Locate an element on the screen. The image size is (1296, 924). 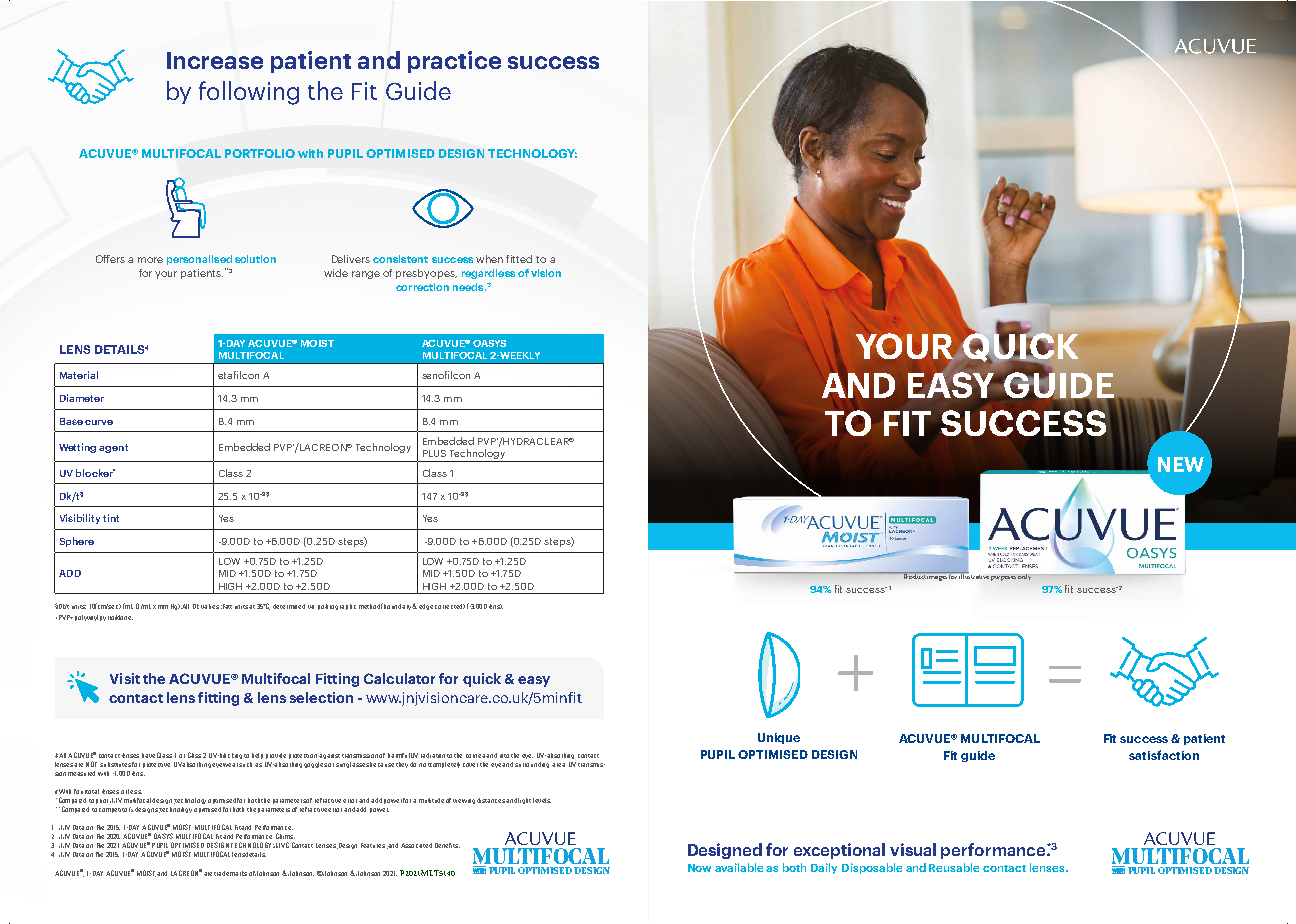
following is located at coordinates (249, 93).
